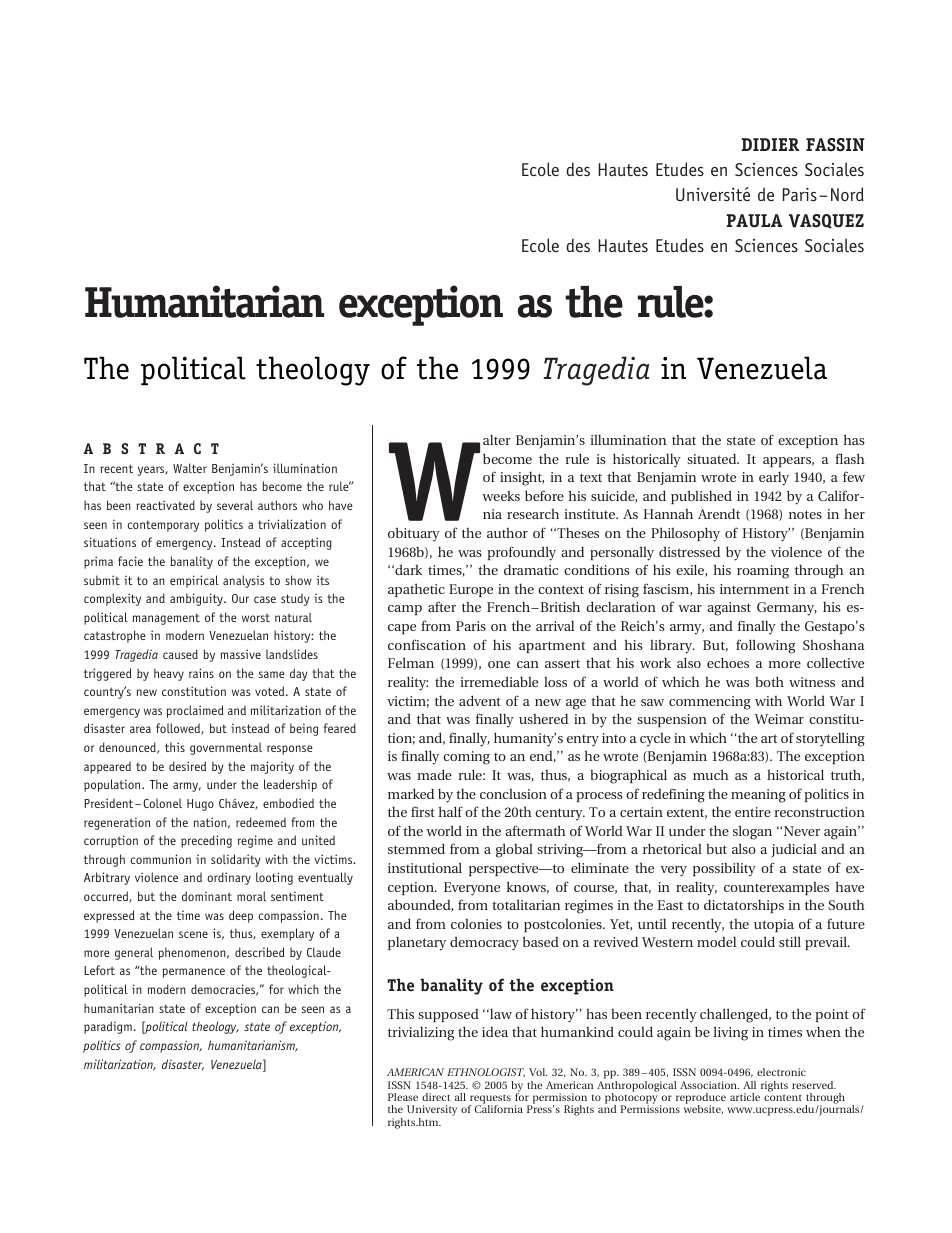 Image resolution: width=952 pixels, height=1233 pixels. Describe the element at coordinates (165, 505) in the page. I see `reactivated` at that location.
